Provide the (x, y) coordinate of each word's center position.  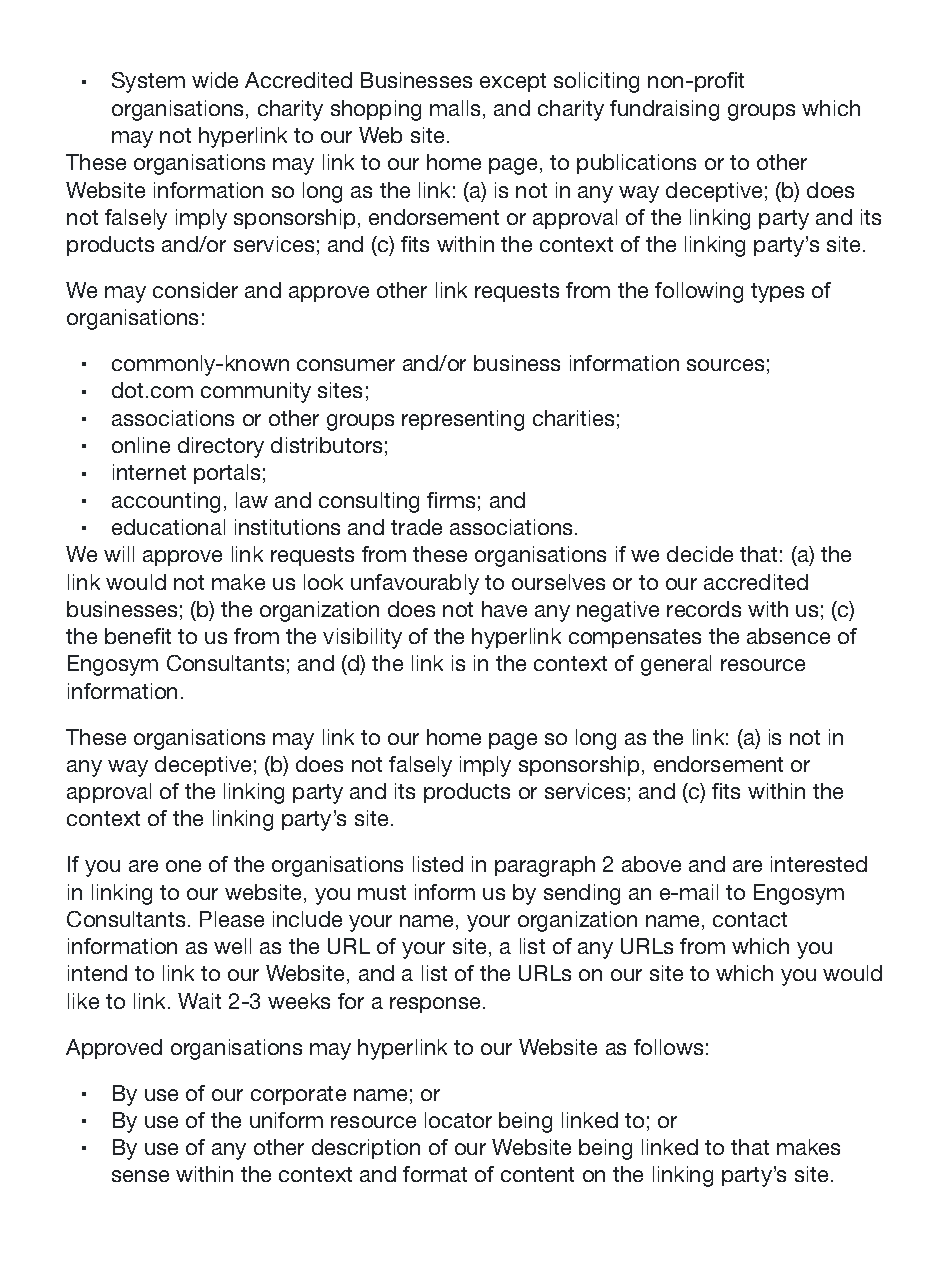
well (232, 946)
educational (168, 527)
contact (750, 919)
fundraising (664, 110)
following (699, 292)
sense (140, 1176)
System (148, 82)
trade (416, 527)
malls (455, 108)
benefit (138, 636)
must (382, 892)
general (676, 665)
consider (195, 290)
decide (700, 554)
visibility (362, 638)
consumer (346, 365)
